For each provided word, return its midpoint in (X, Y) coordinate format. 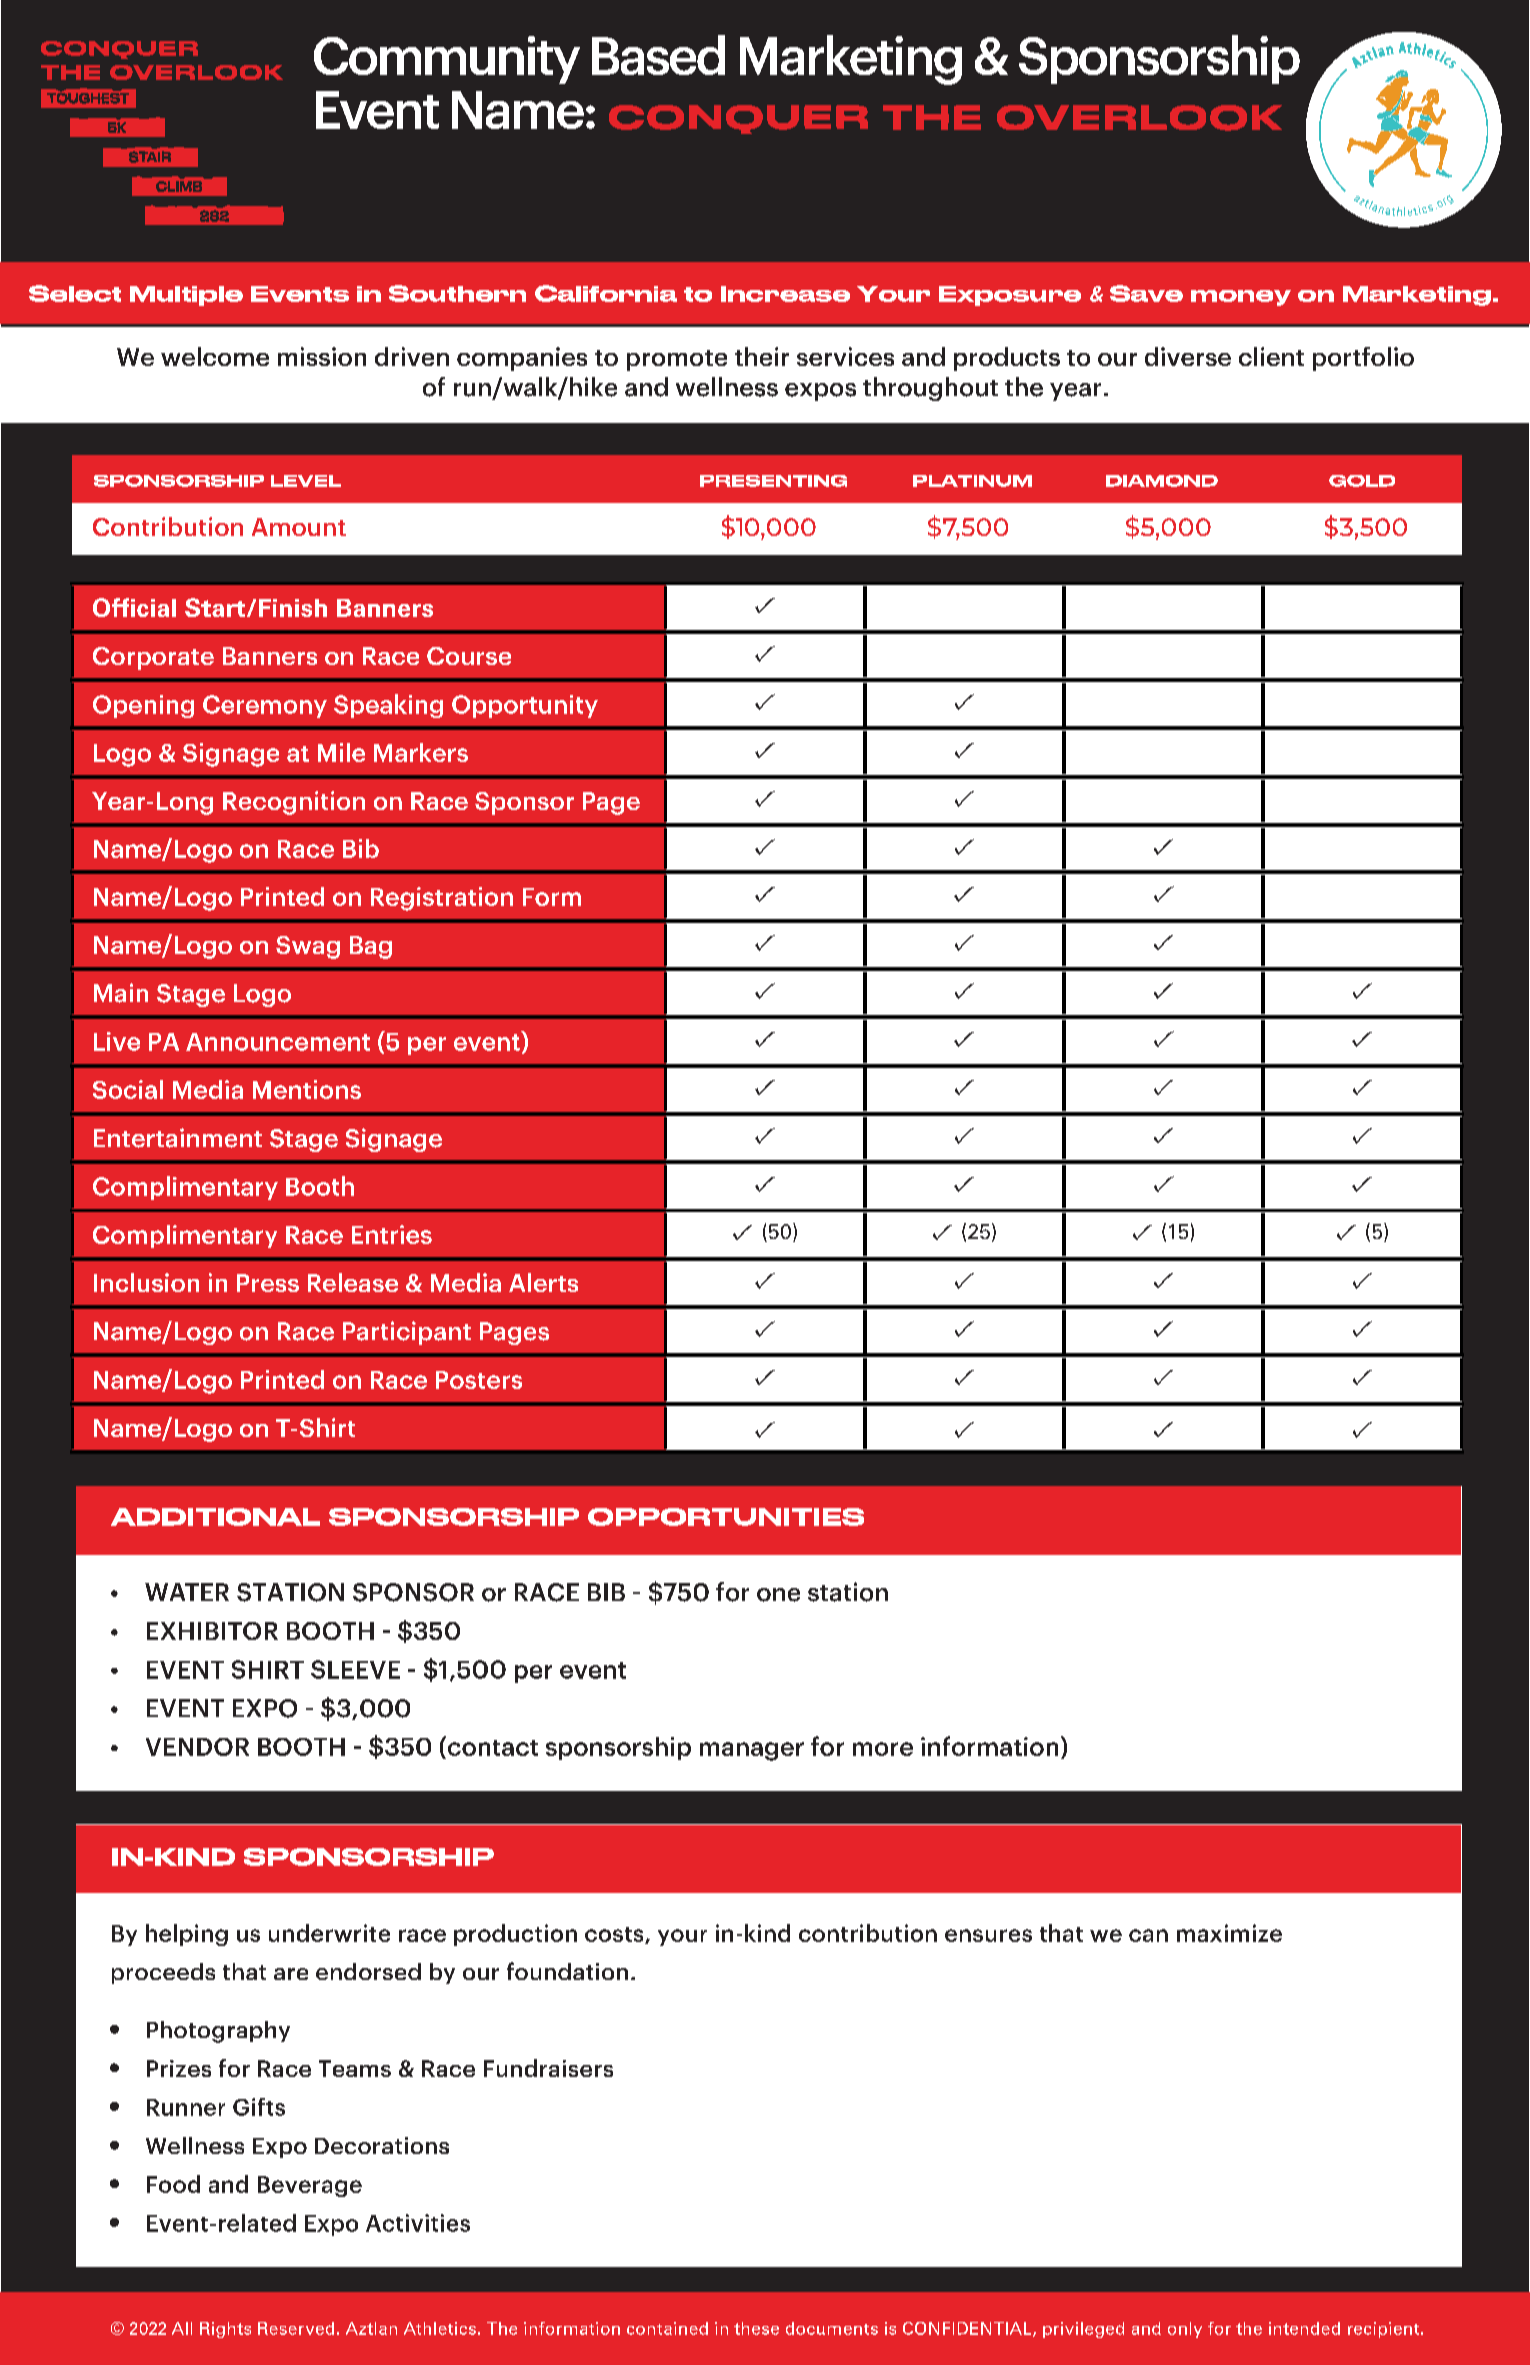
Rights (225, 2330)
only (1185, 2330)
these (756, 2328)
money (1241, 298)
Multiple (186, 296)
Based (658, 55)
